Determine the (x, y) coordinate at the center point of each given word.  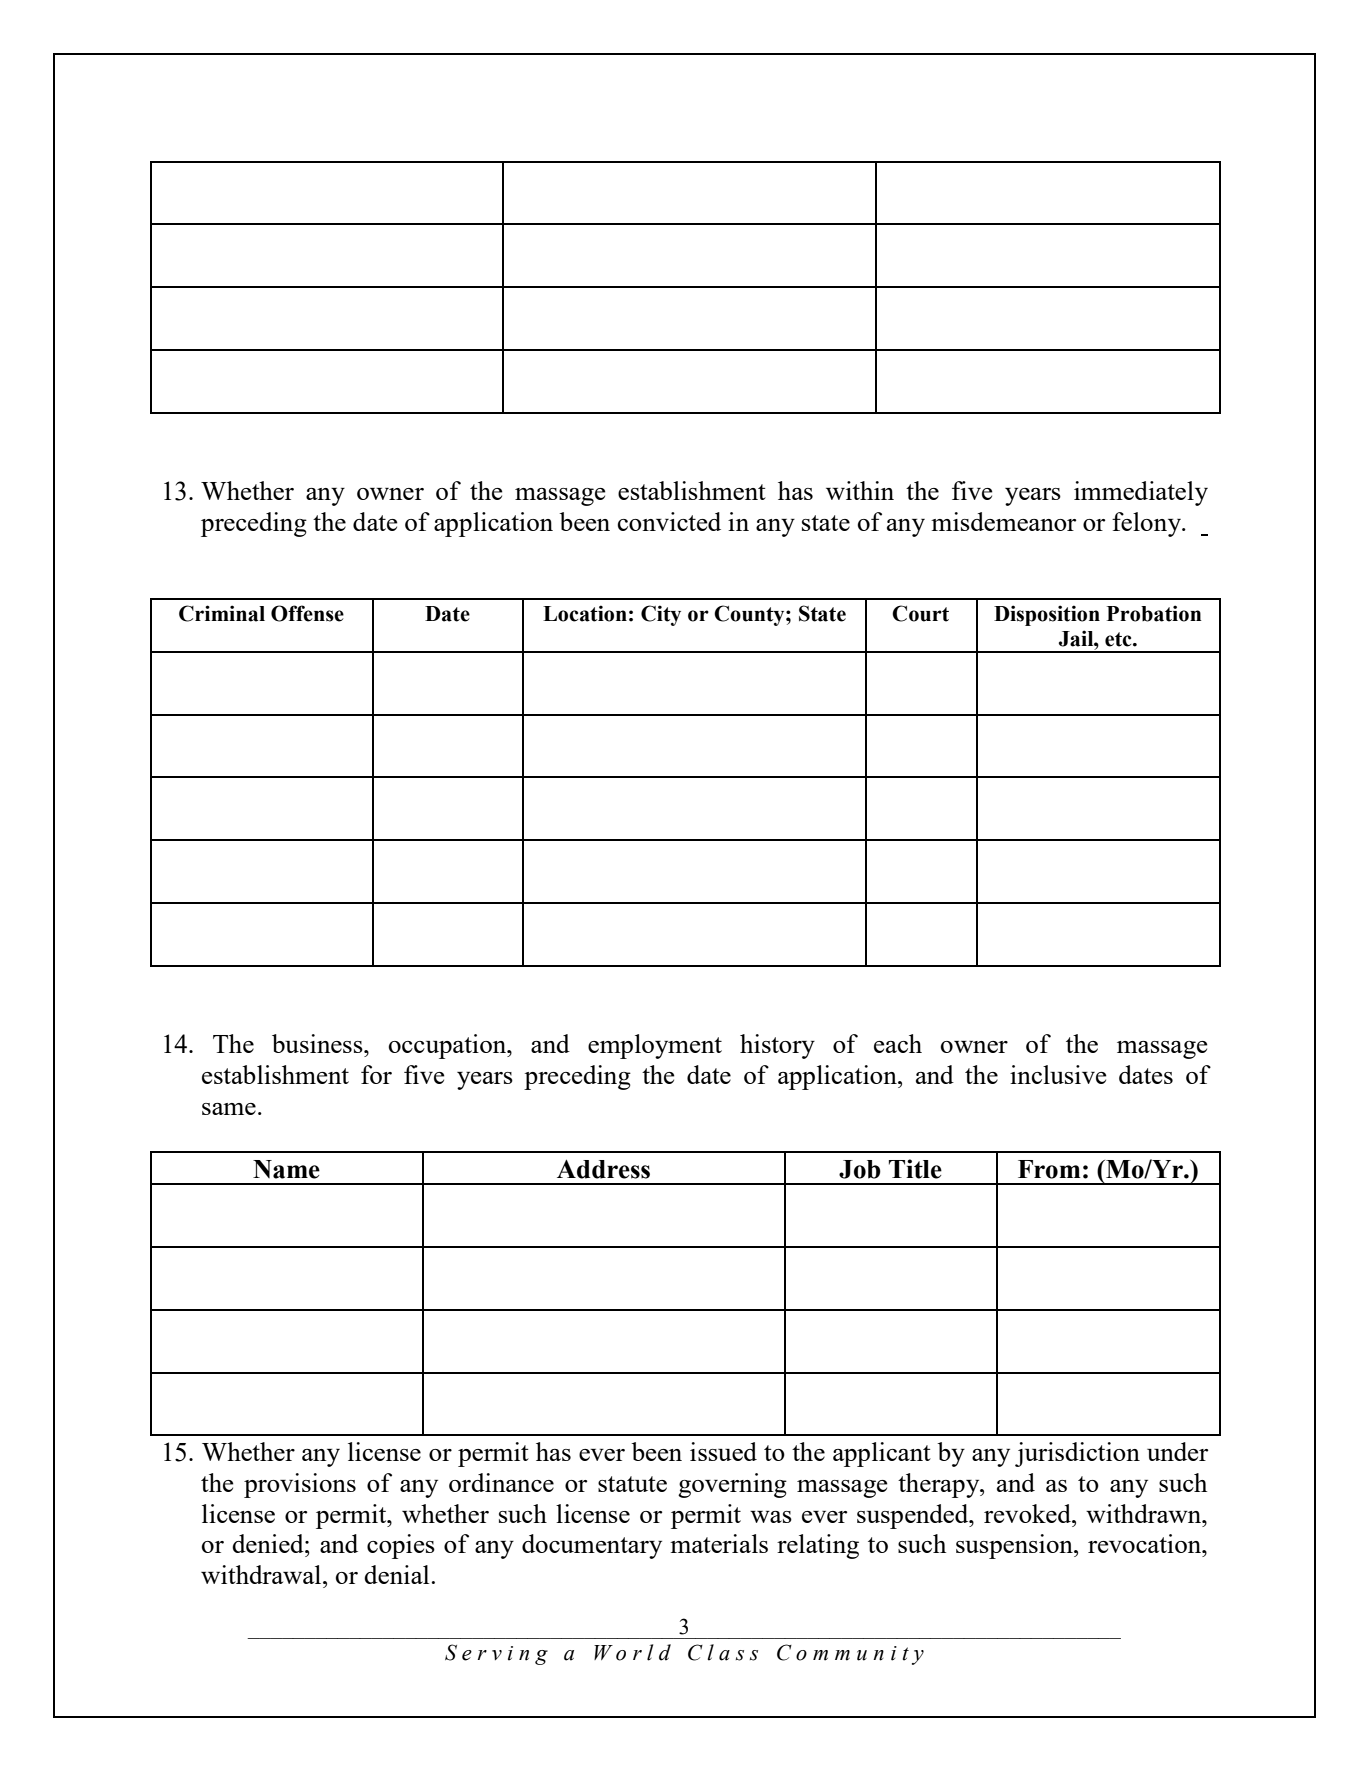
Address (603, 1169)
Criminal (222, 613)
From (1049, 1169)
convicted (669, 521)
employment (655, 1046)
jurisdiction (1077, 1454)
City (661, 615)
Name (286, 1169)
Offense (307, 613)
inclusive (1058, 1074)
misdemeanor (1003, 521)
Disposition (1047, 615)
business (318, 1043)
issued (723, 1451)
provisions (300, 1485)
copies (401, 1546)
